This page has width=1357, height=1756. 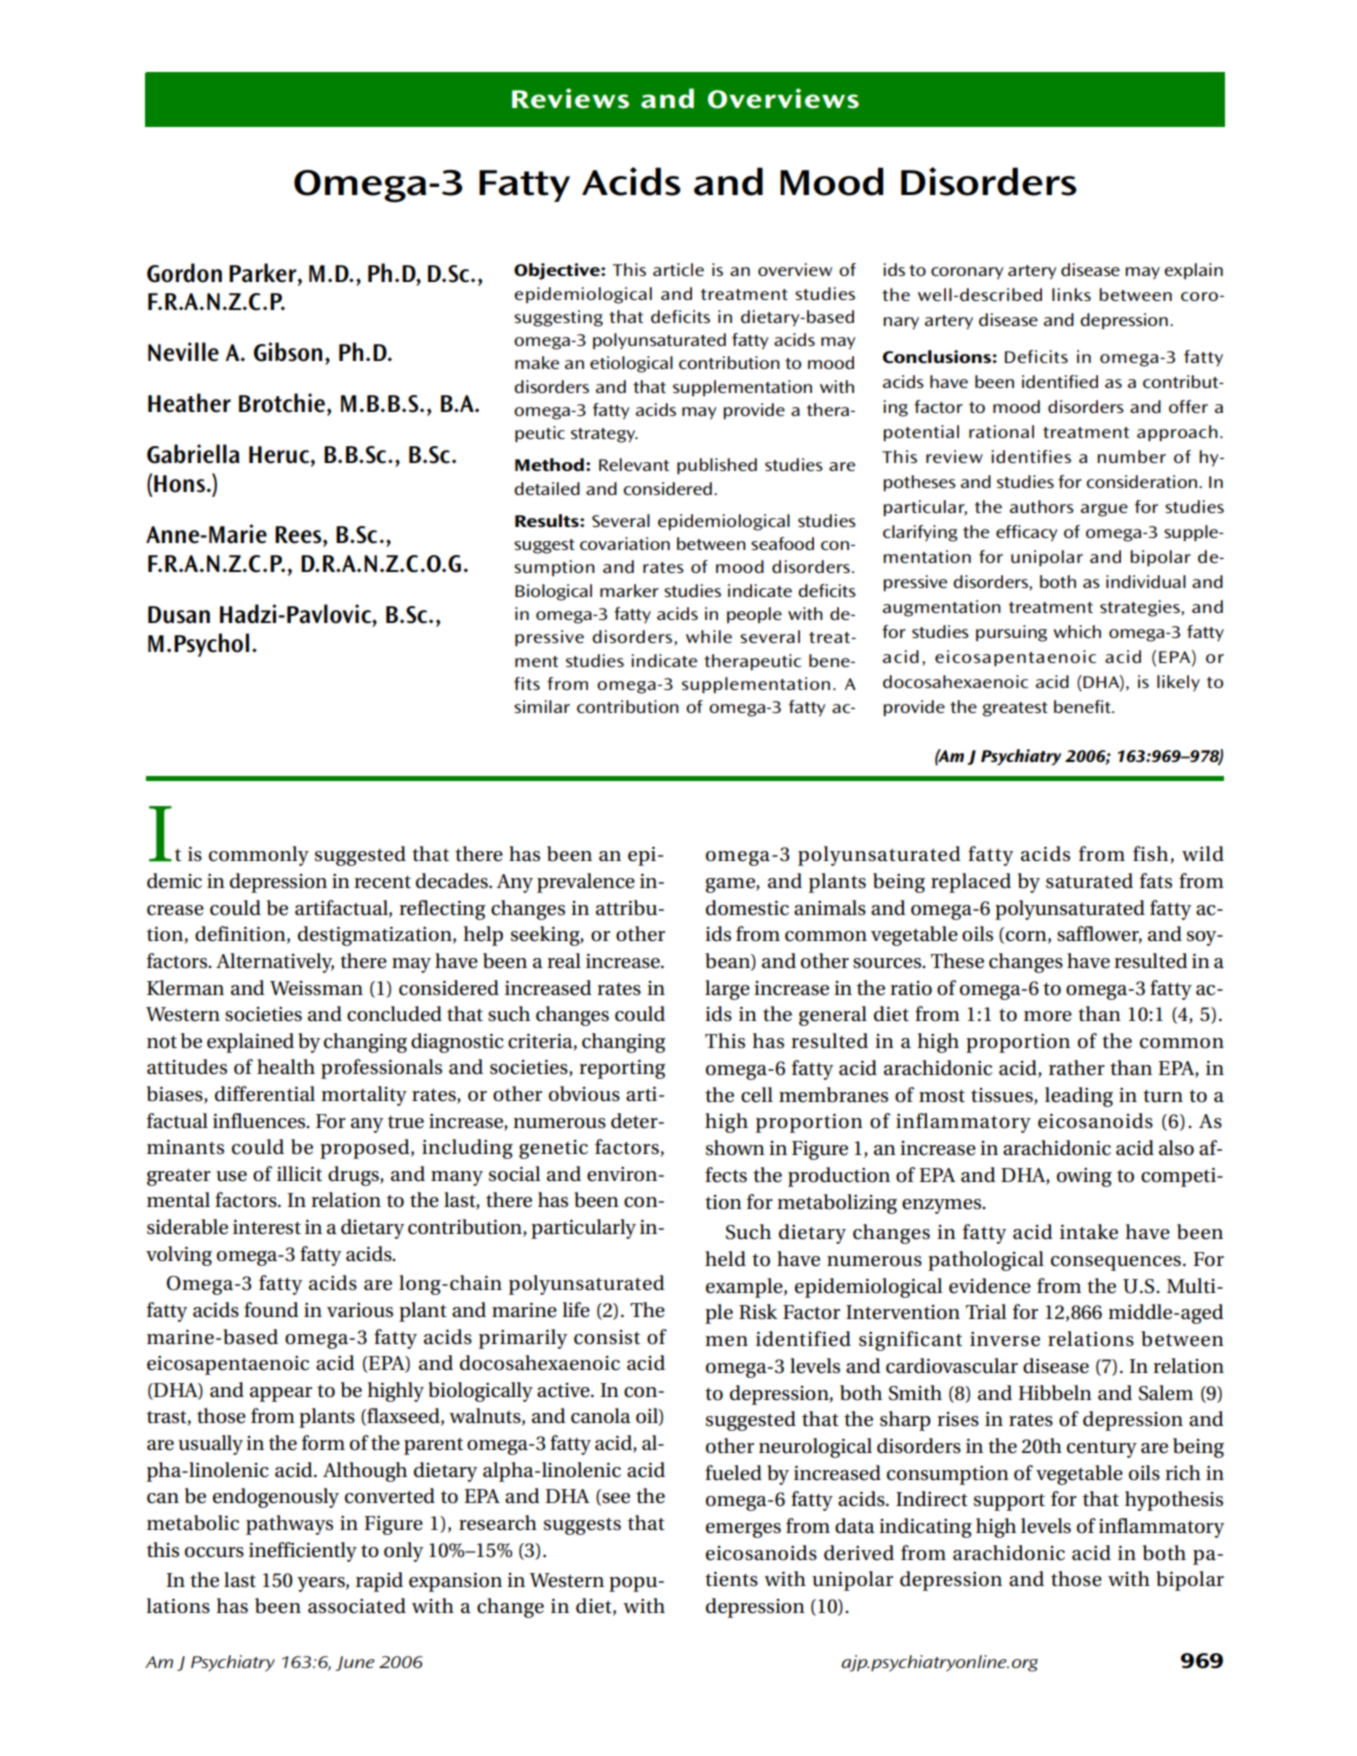 What do you see at coordinates (299, 1174) in the page?
I see `illicit` at bounding box center [299, 1174].
